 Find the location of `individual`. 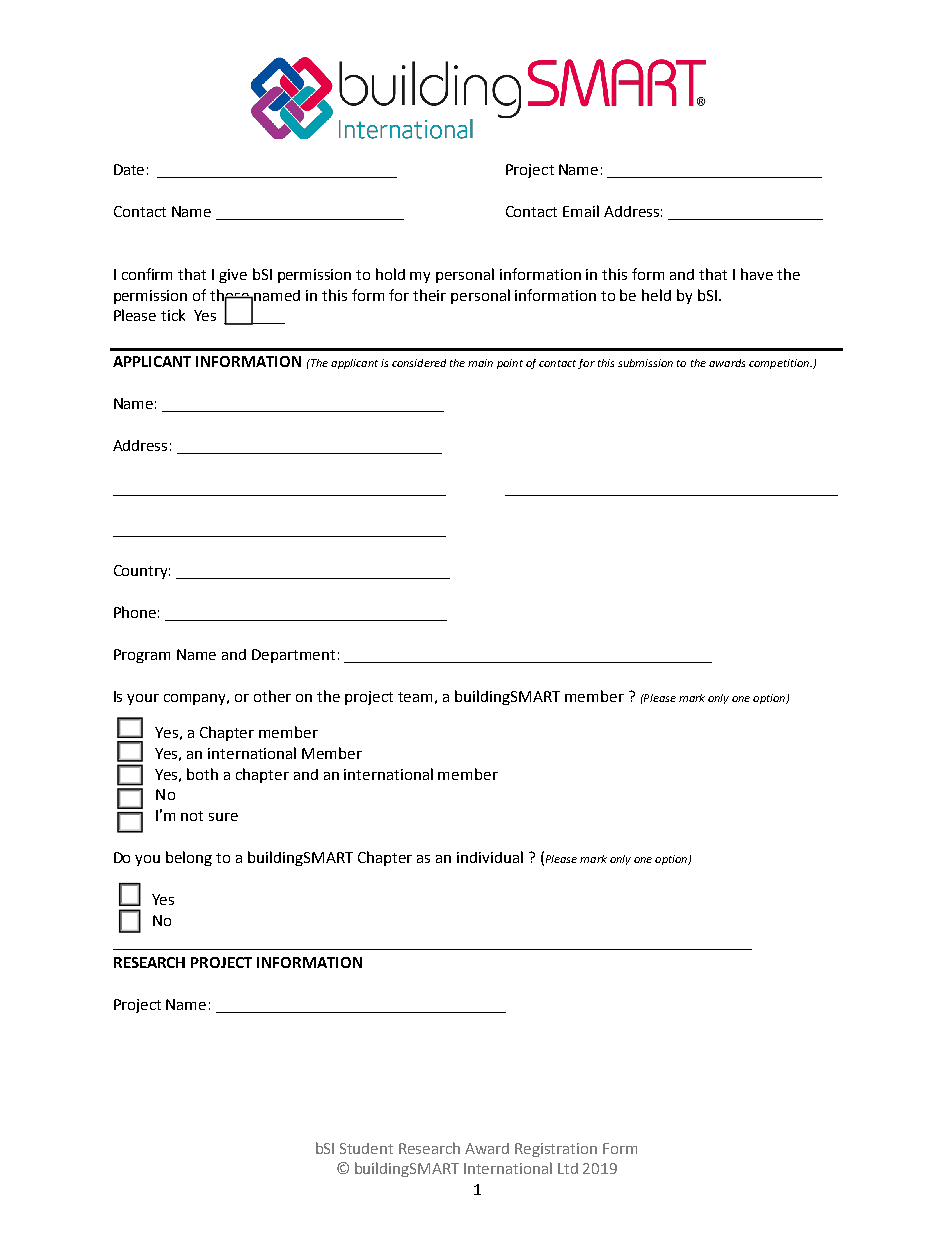

individual is located at coordinates (490, 857).
